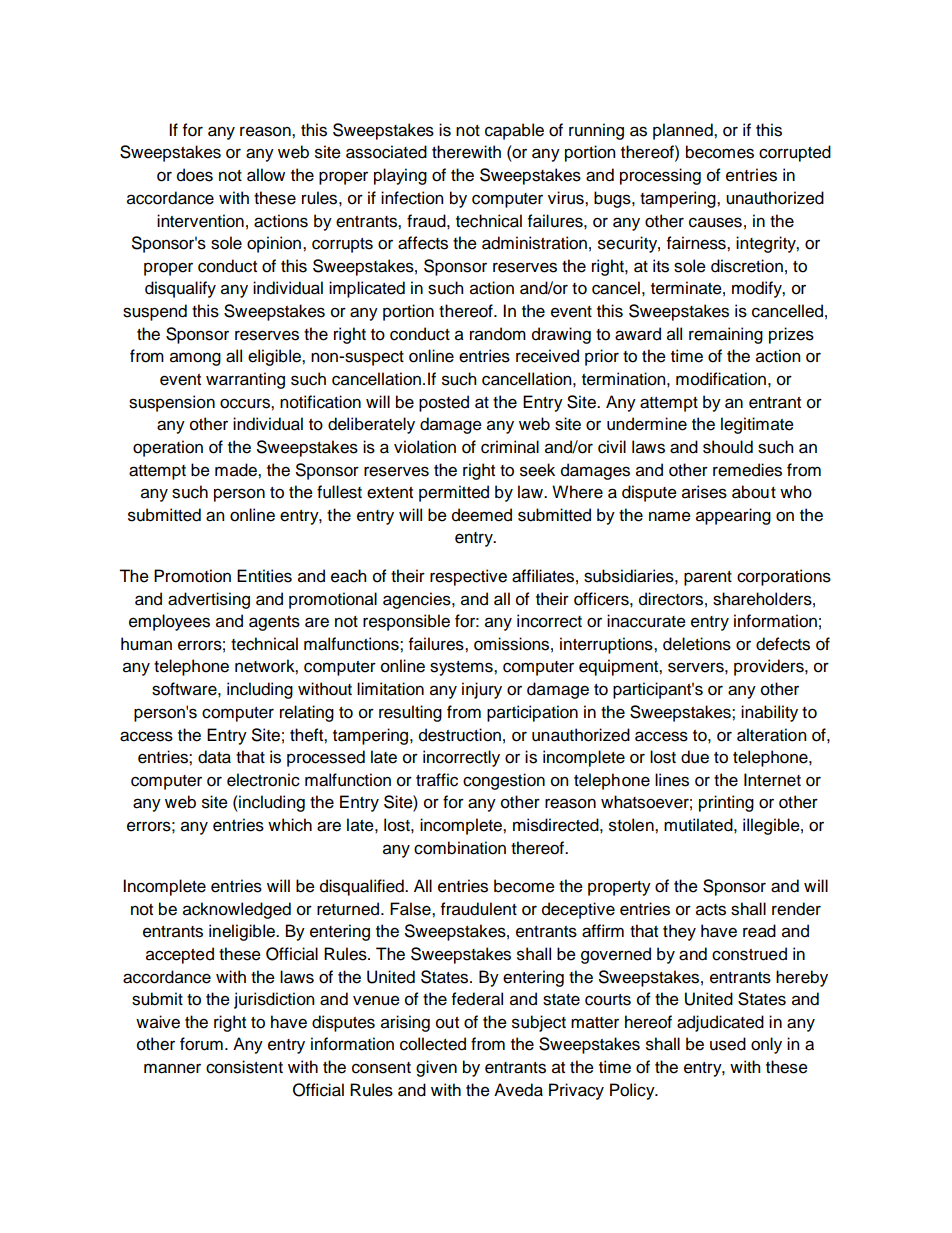 This screenshot has width=952, height=1233. Describe the element at coordinates (684, 131) in the screenshot. I see `planned` at that location.
